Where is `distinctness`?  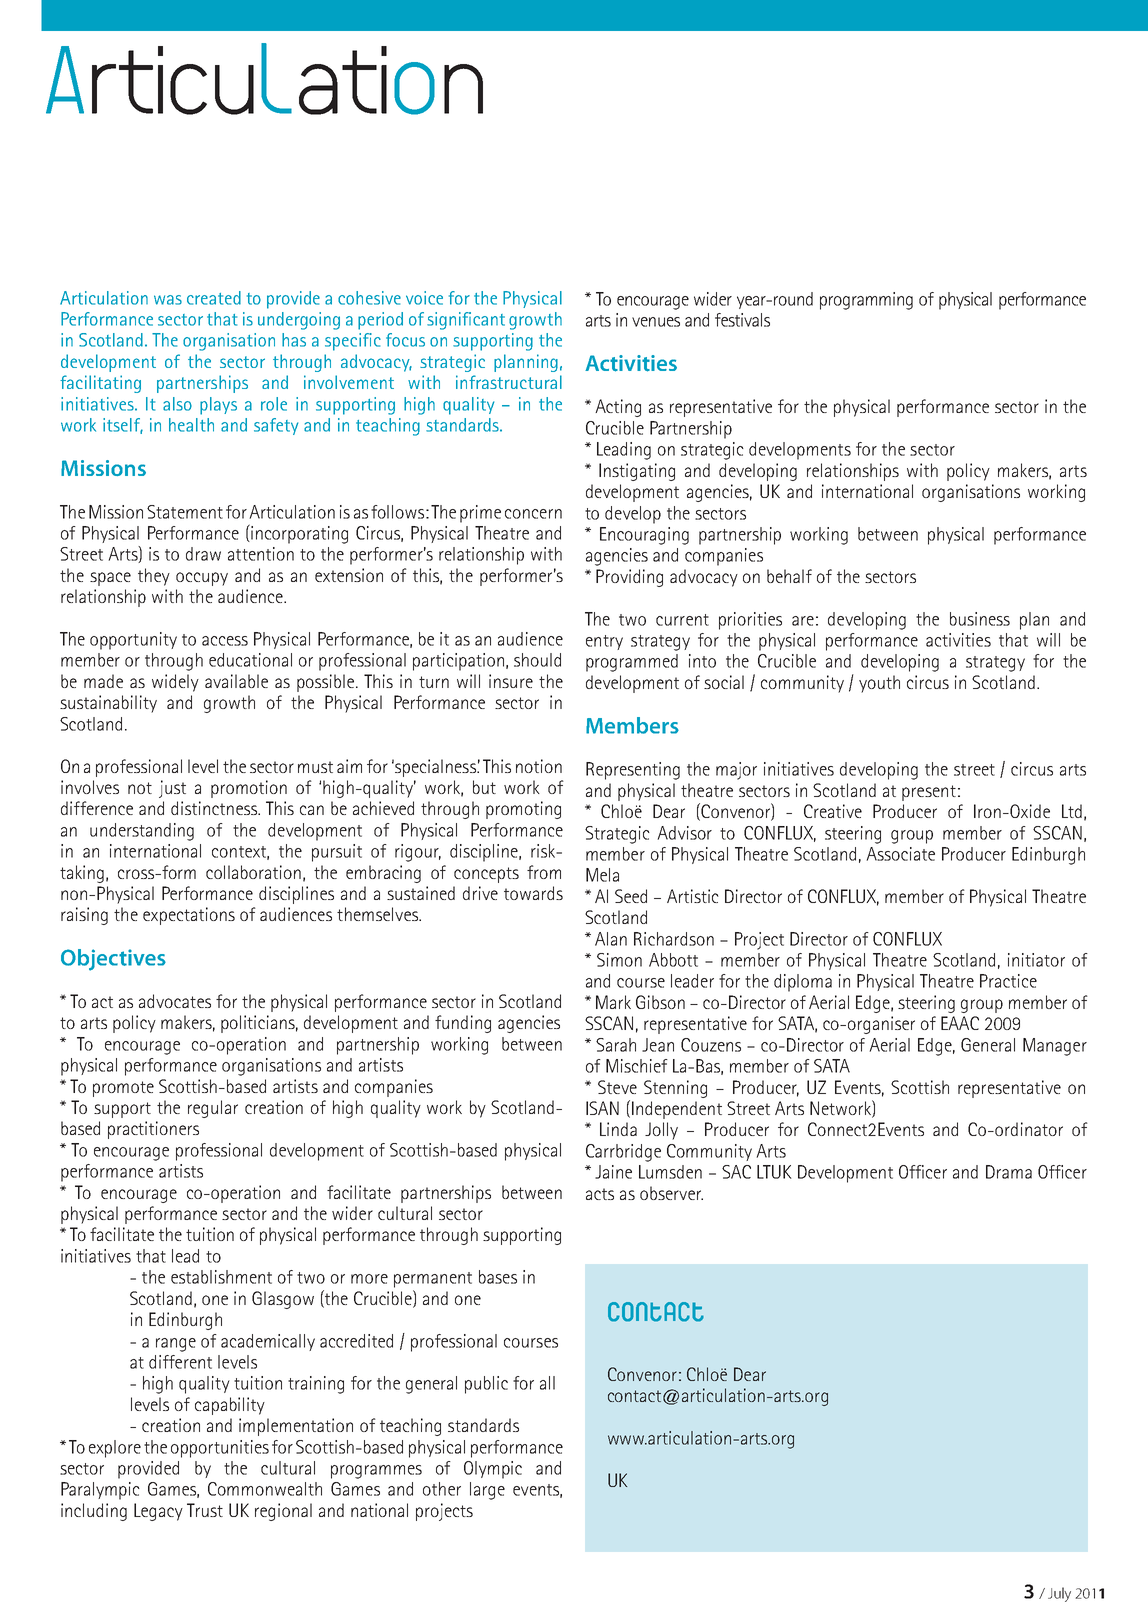
distinctness is located at coordinates (215, 808).
